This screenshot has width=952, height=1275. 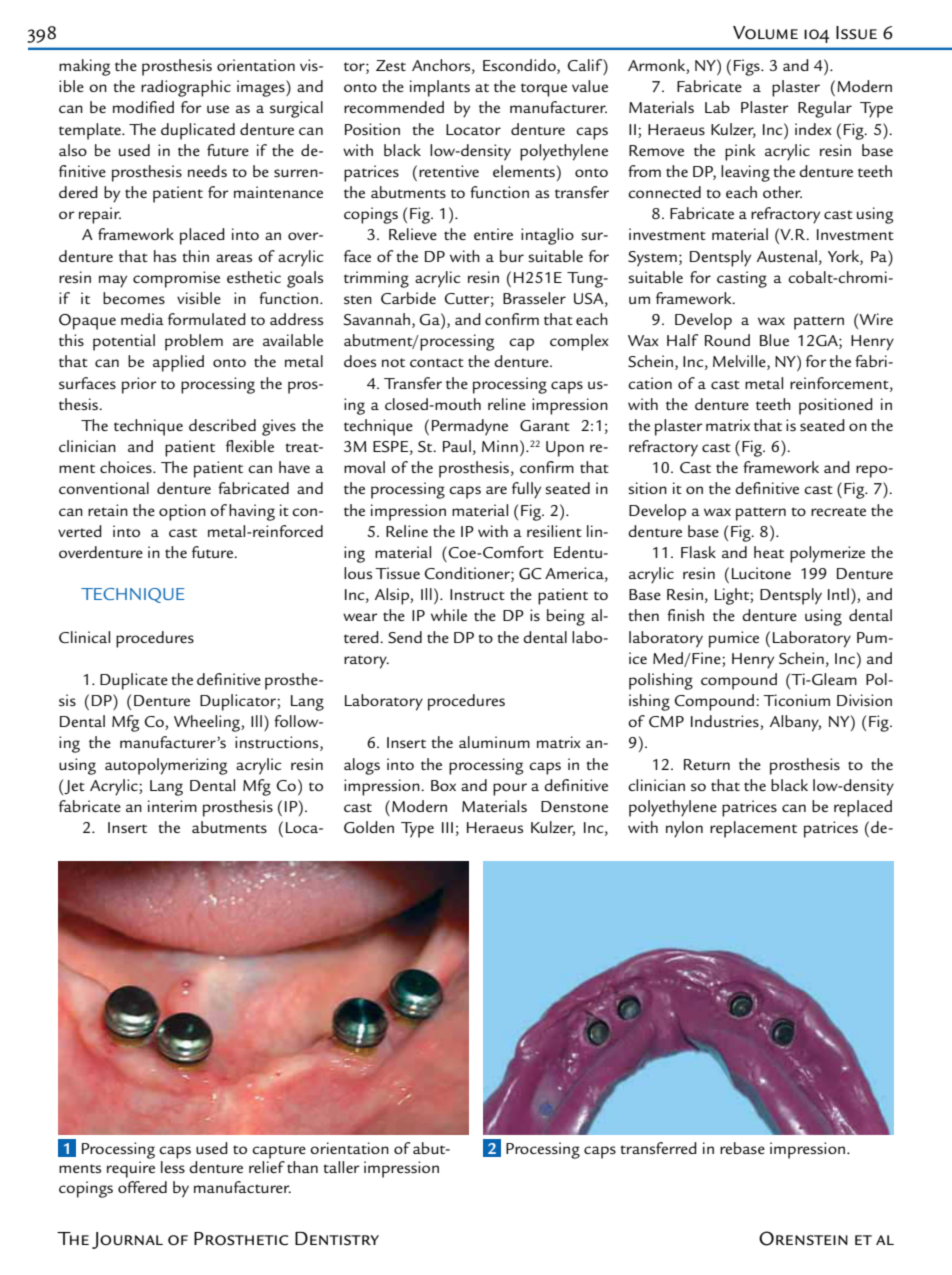 What do you see at coordinates (457, 446) in the screenshot?
I see `Paul` at bounding box center [457, 446].
